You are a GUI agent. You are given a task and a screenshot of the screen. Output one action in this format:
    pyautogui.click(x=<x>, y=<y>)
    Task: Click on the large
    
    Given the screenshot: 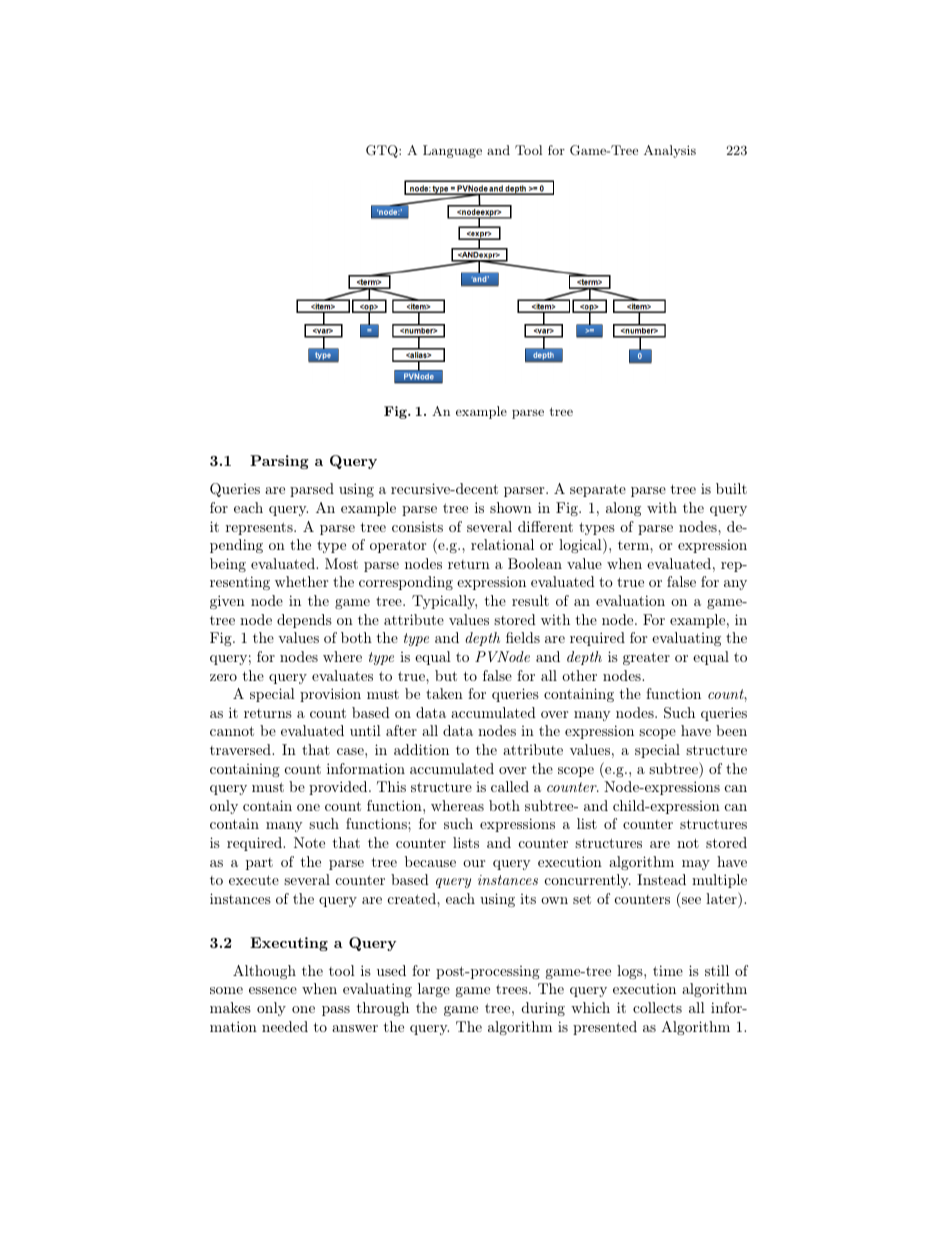 What is the action you would take?
    pyautogui.click(x=434, y=990)
